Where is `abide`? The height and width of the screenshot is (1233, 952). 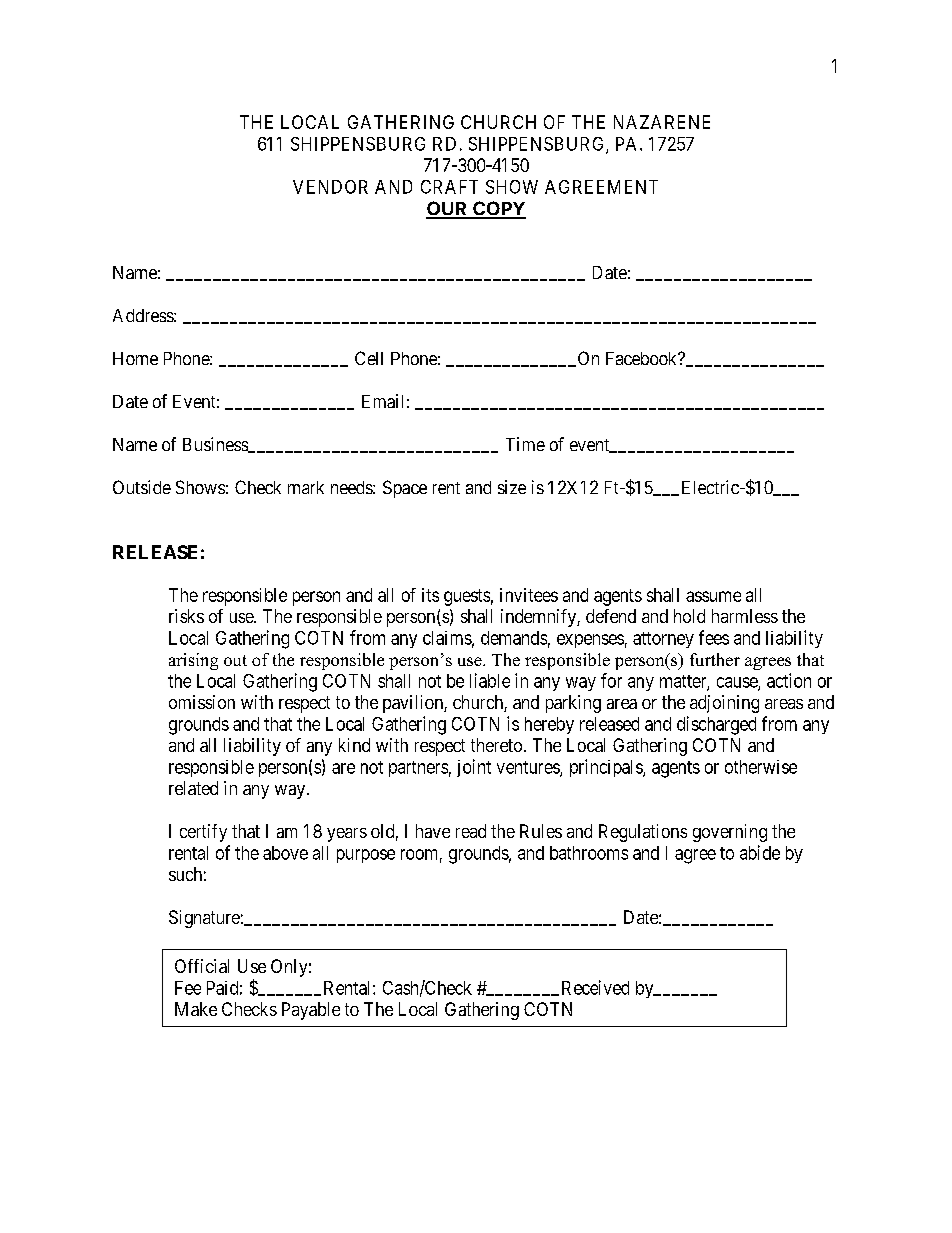
abide is located at coordinates (760, 852).
